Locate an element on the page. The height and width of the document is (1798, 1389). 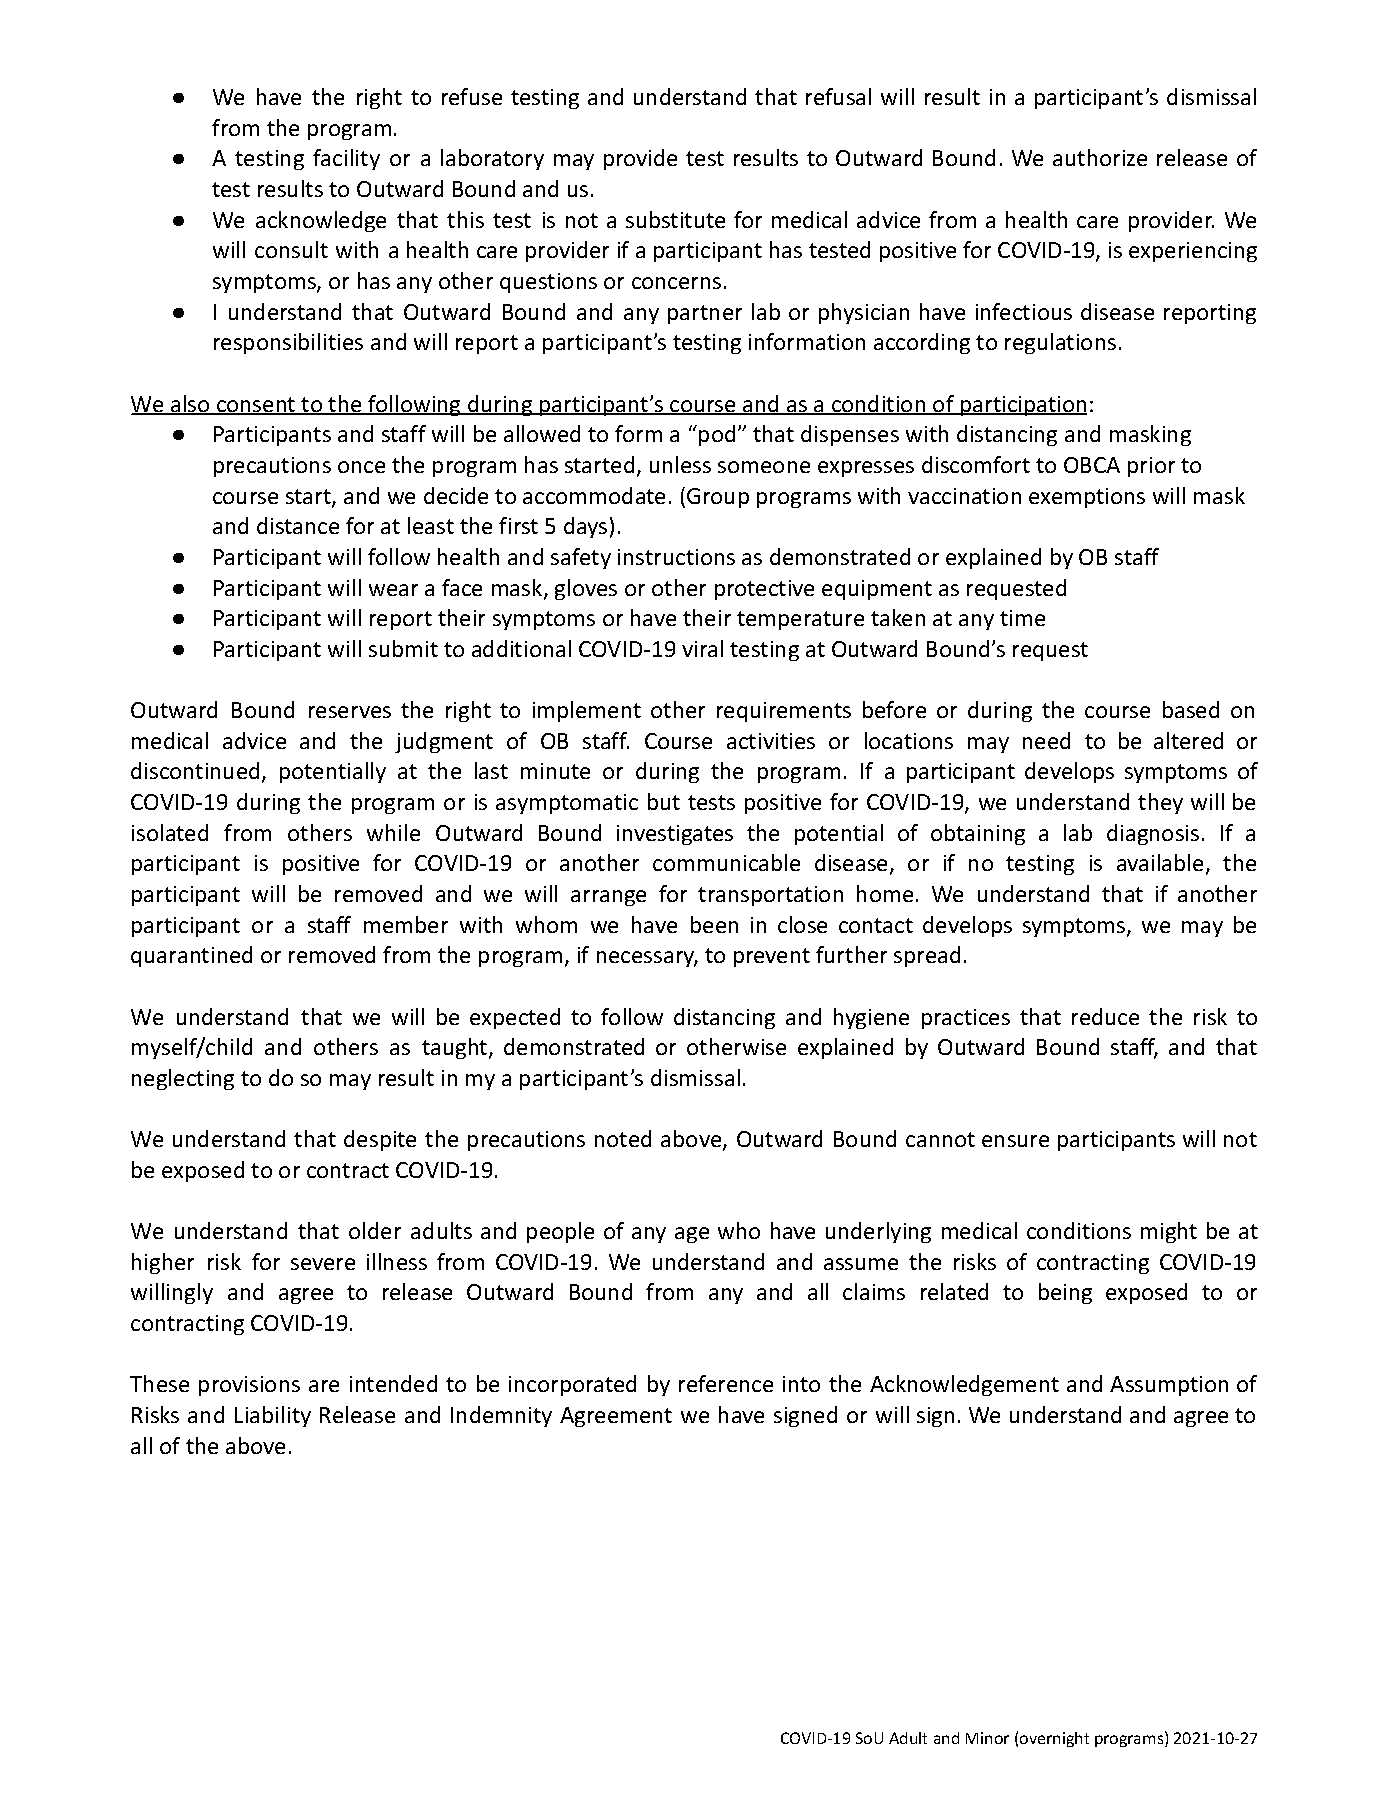
available is located at coordinates (1160, 862).
